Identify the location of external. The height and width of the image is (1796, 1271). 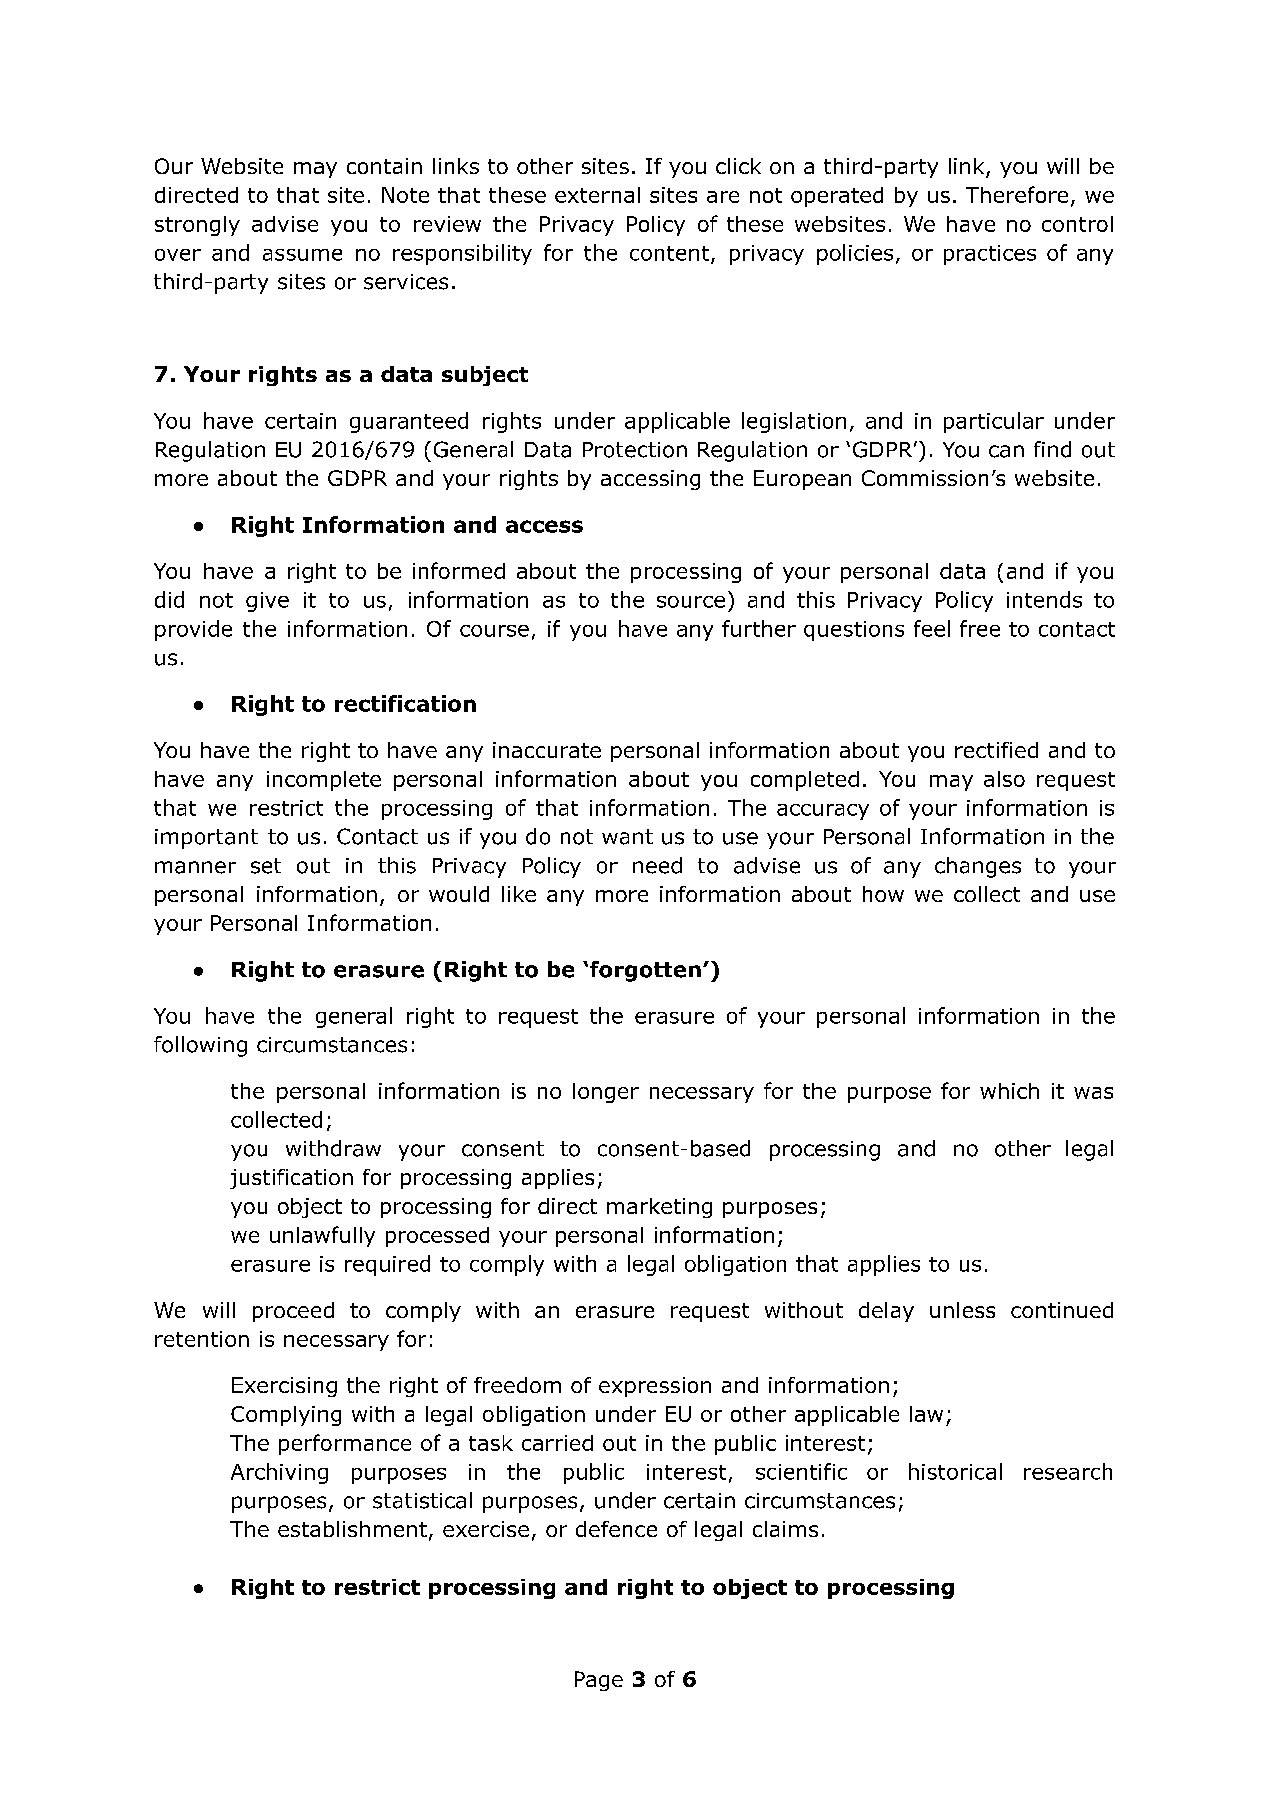
(597, 195).
